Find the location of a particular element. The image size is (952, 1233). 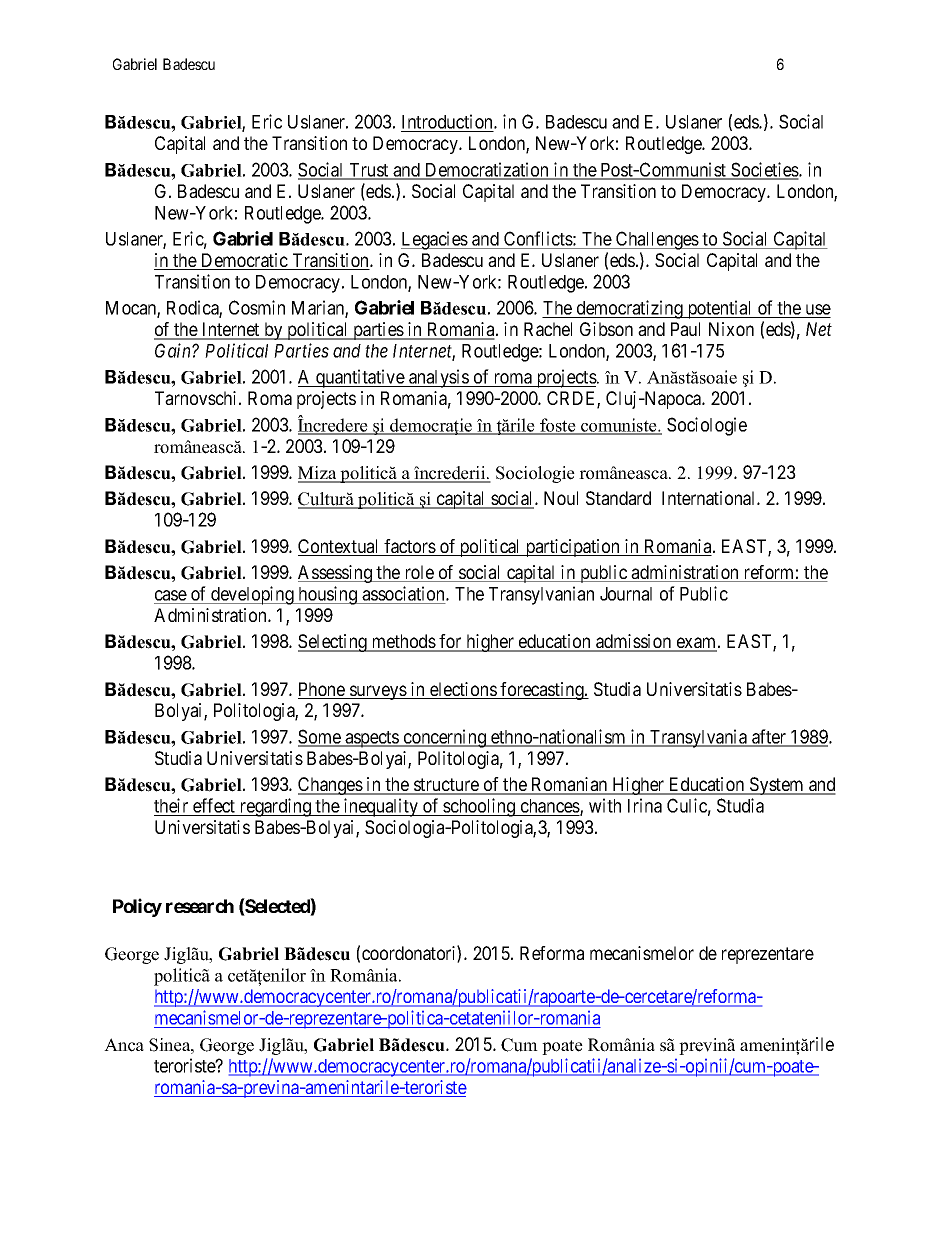

International is located at coordinates (710, 498).
